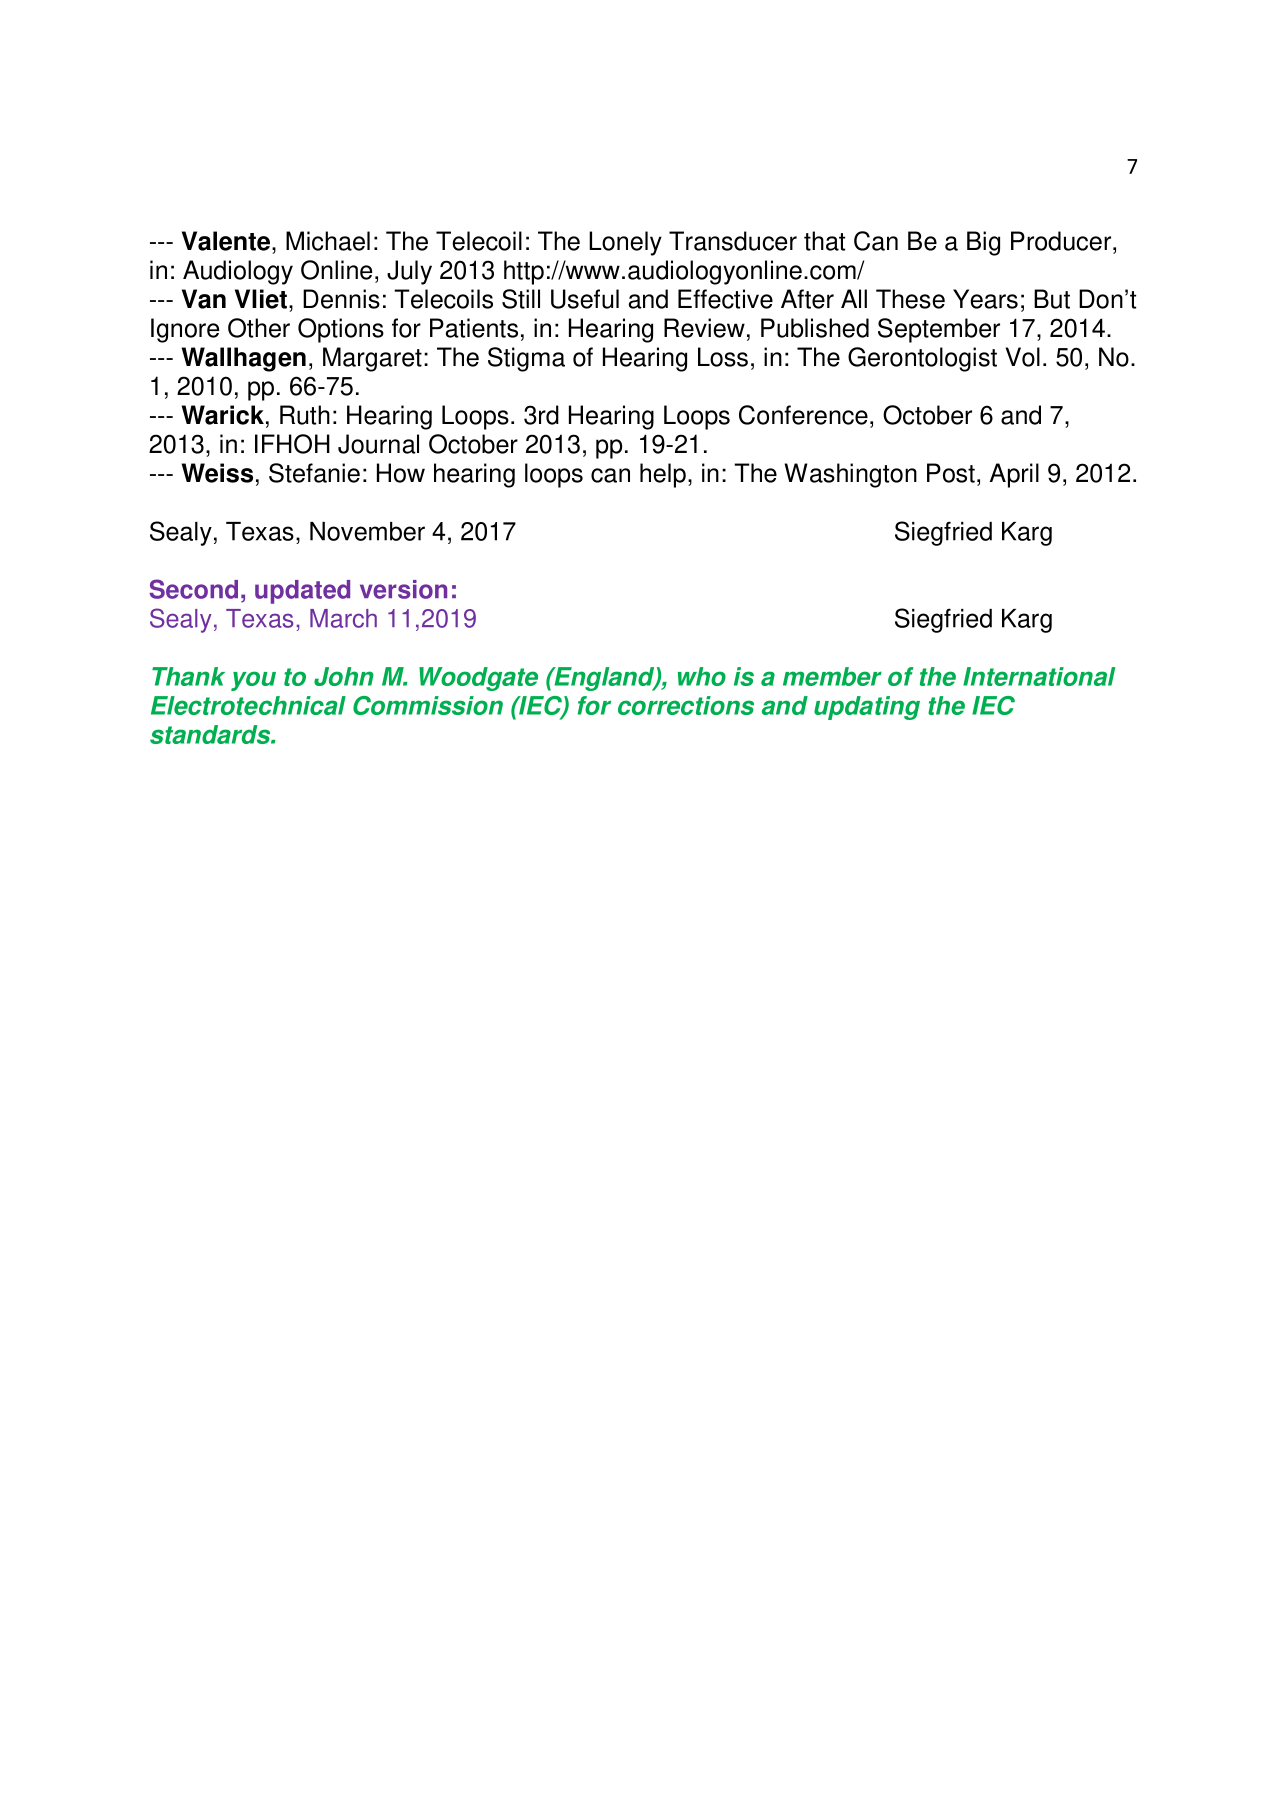  What do you see at coordinates (983, 243) in the document?
I see `Big` at bounding box center [983, 243].
